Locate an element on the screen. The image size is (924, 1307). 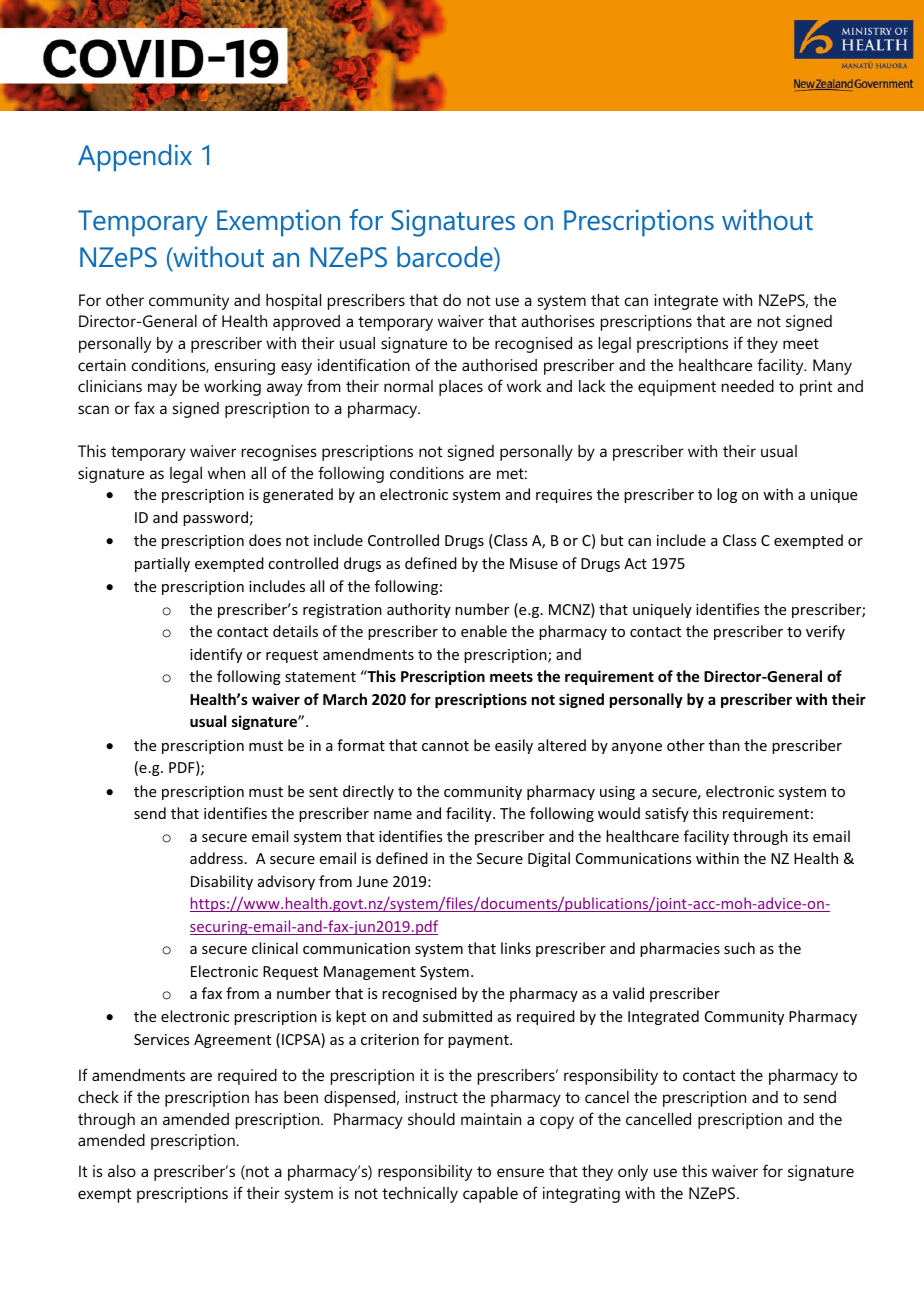
barcode is located at coordinates (446, 256).
